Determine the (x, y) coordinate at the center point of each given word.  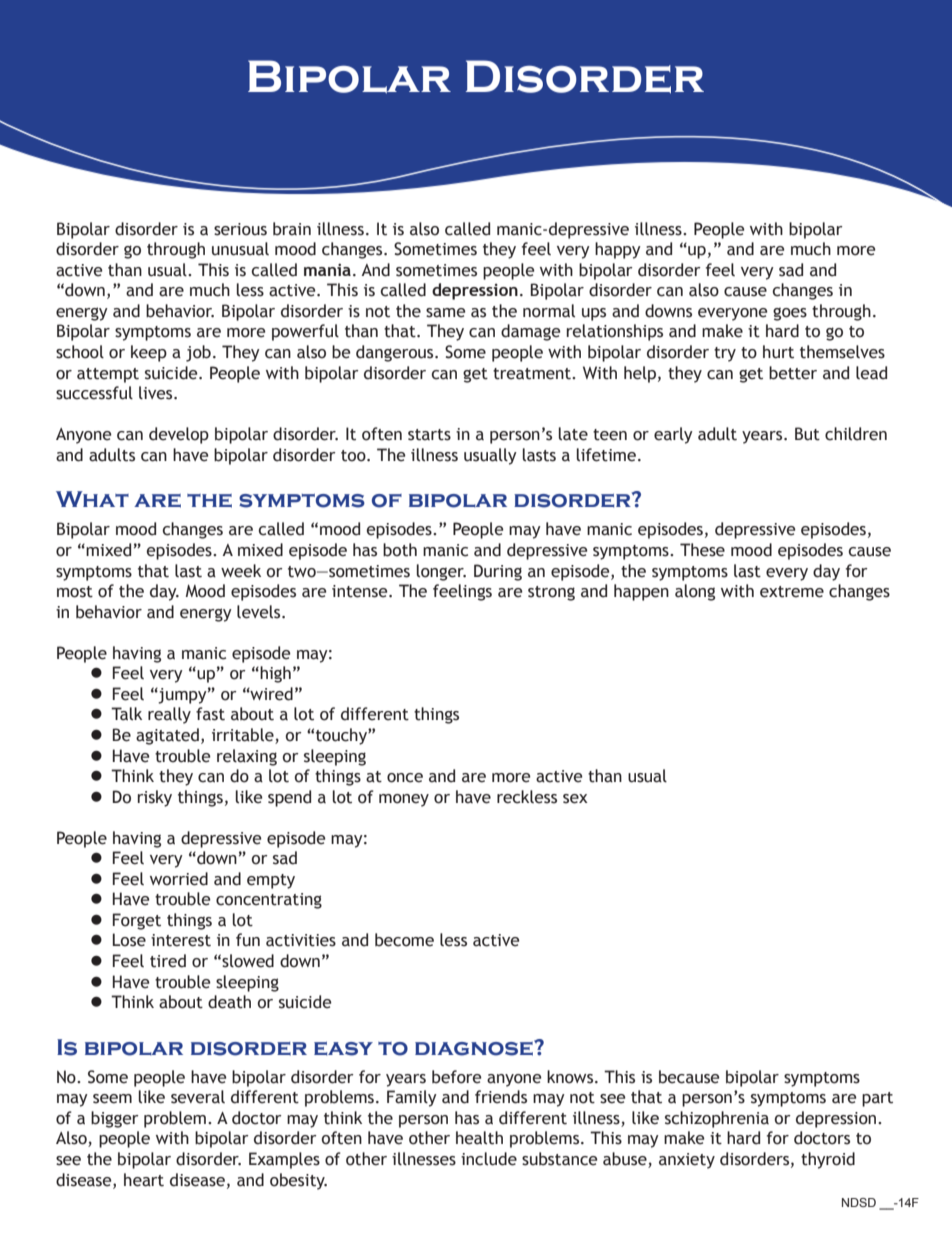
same (446, 313)
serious (240, 229)
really (169, 715)
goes (790, 314)
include (489, 1159)
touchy (342, 736)
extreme (792, 592)
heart (144, 1180)
